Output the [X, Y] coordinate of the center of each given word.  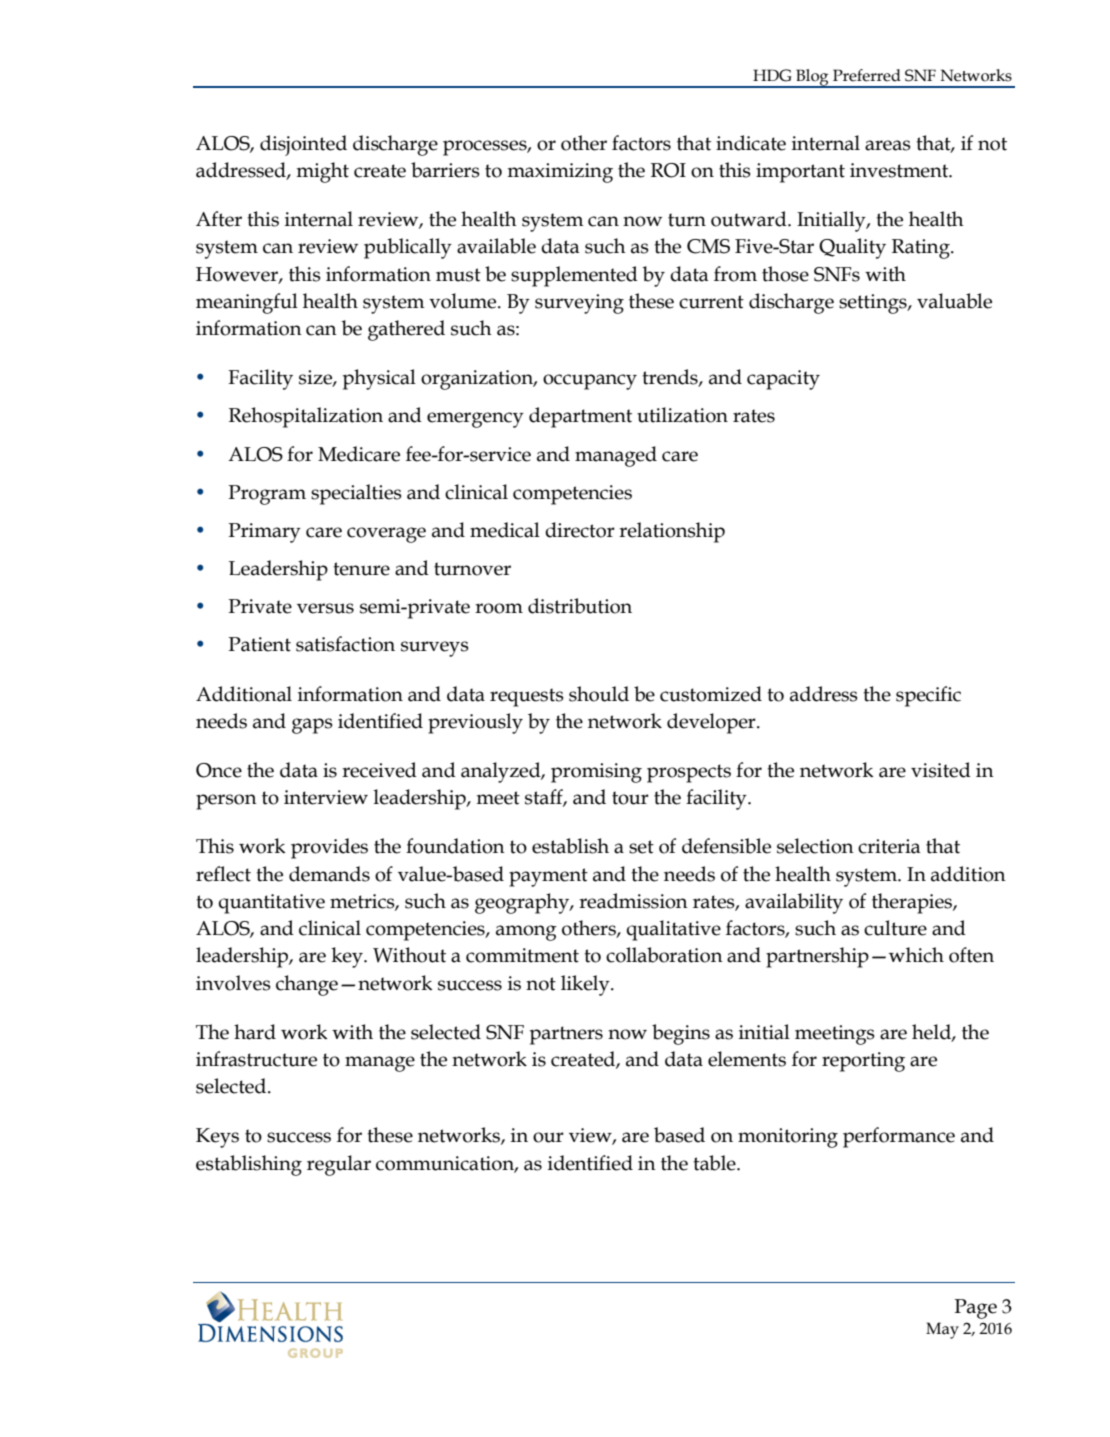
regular [339, 1165]
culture [895, 928]
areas [888, 145]
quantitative [271, 904]
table [715, 1163]
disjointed [303, 145]
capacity [783, 380]
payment [548, 877]
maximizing [560, 173]
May [942, 1330]
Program [267, 495]
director [580, 530]
